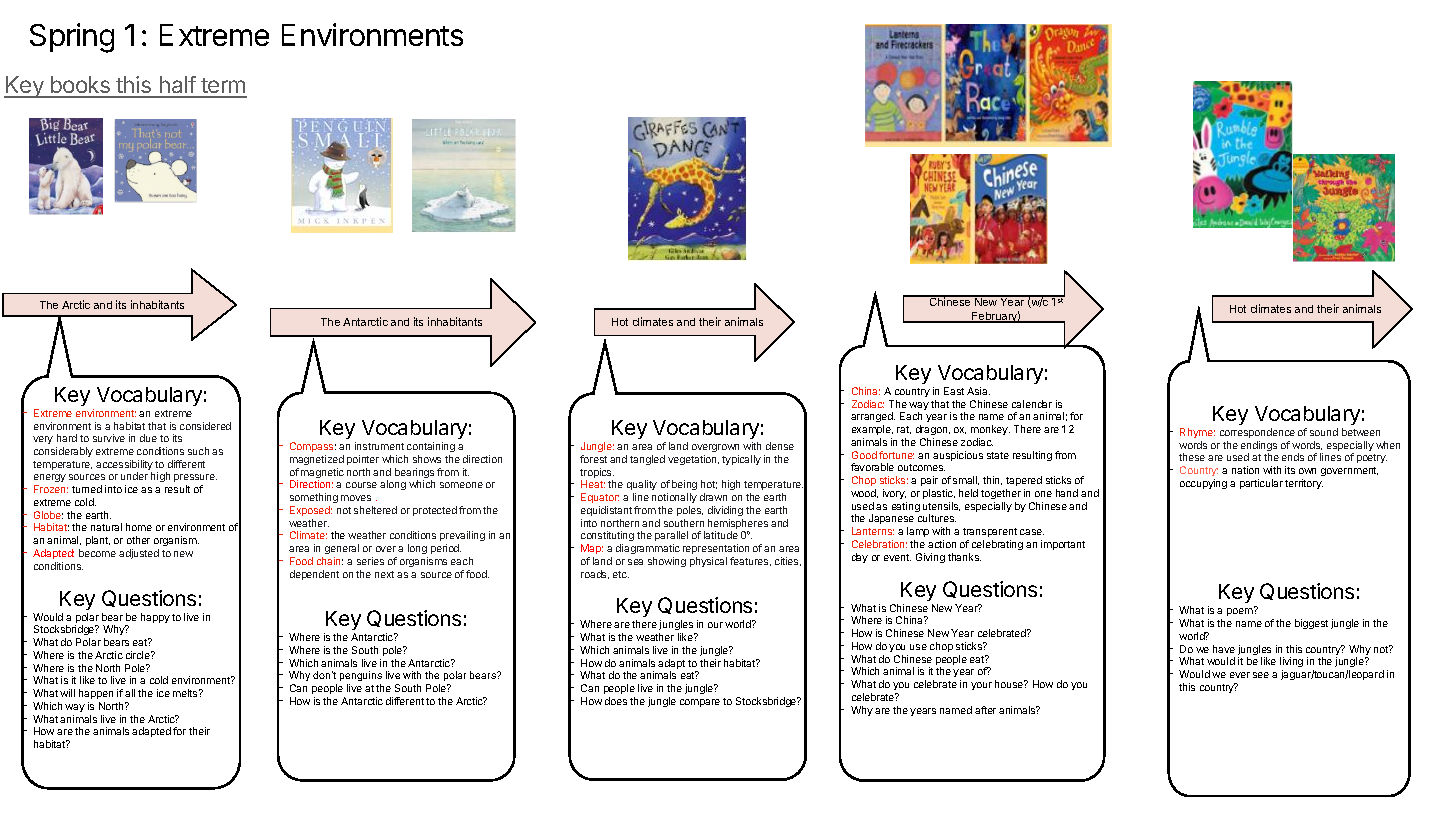  What do you see at coordinates (978, 391) in the image?
I see `Asia` at bounding box center [978, 391].
